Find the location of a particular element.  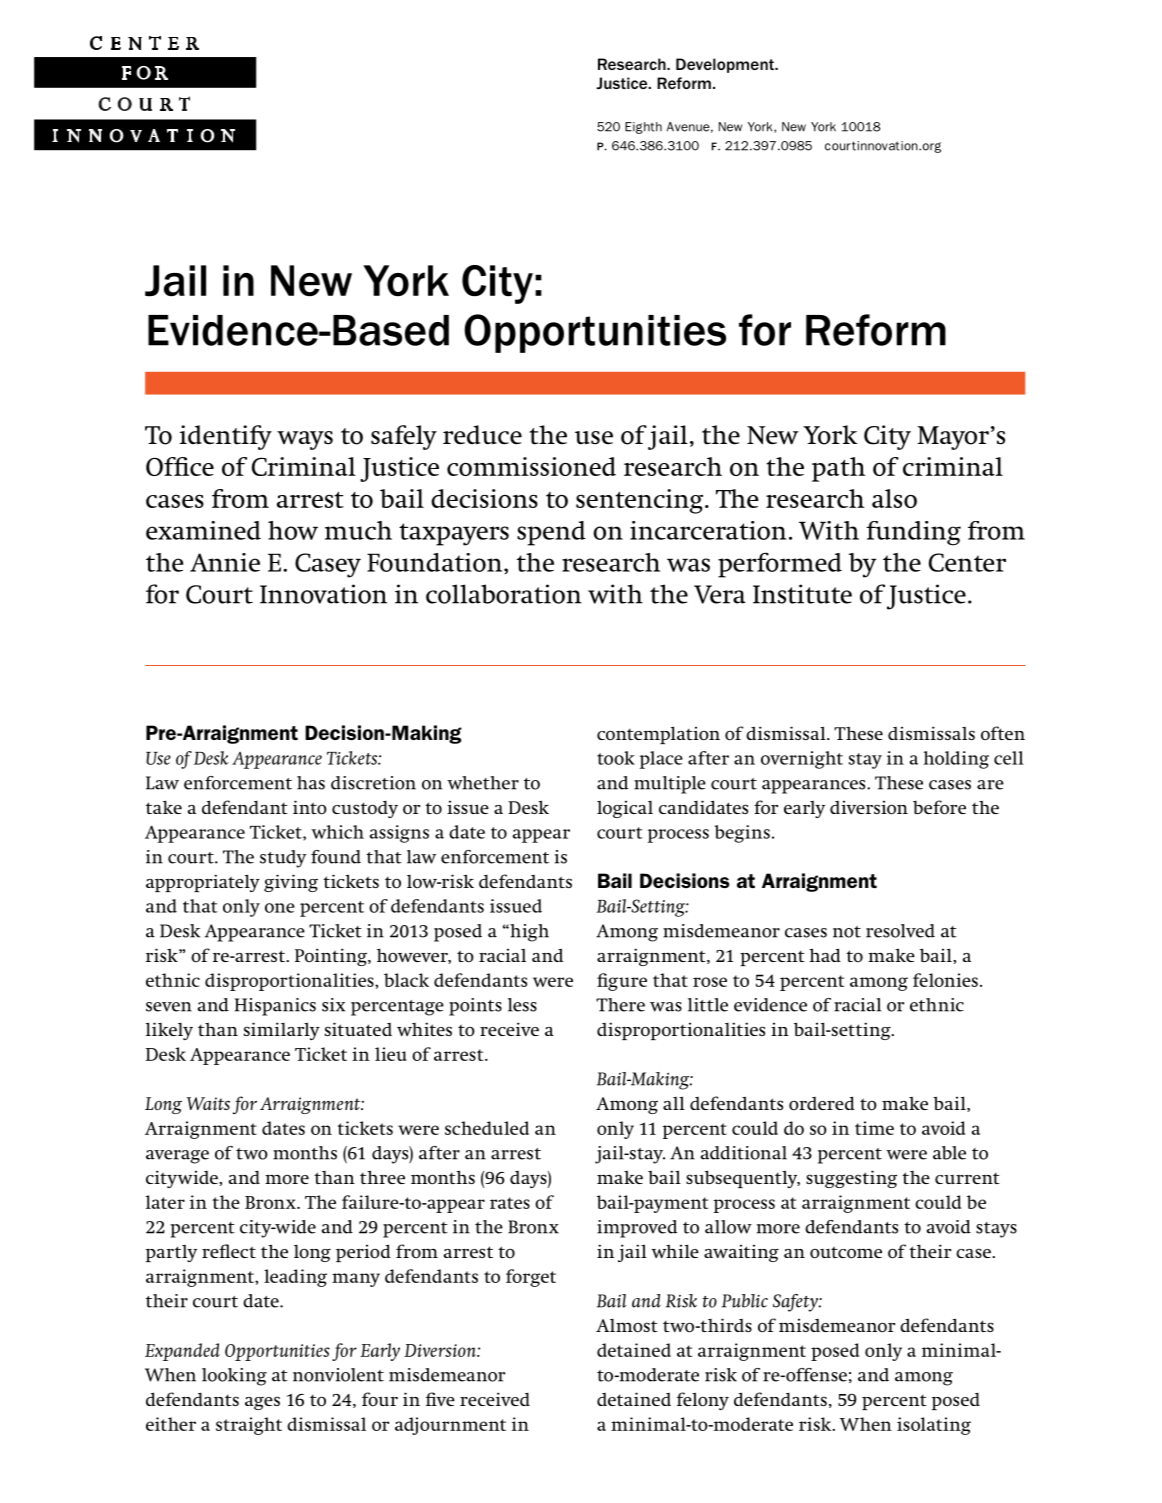

figure is located at coordinates (622, 982).
